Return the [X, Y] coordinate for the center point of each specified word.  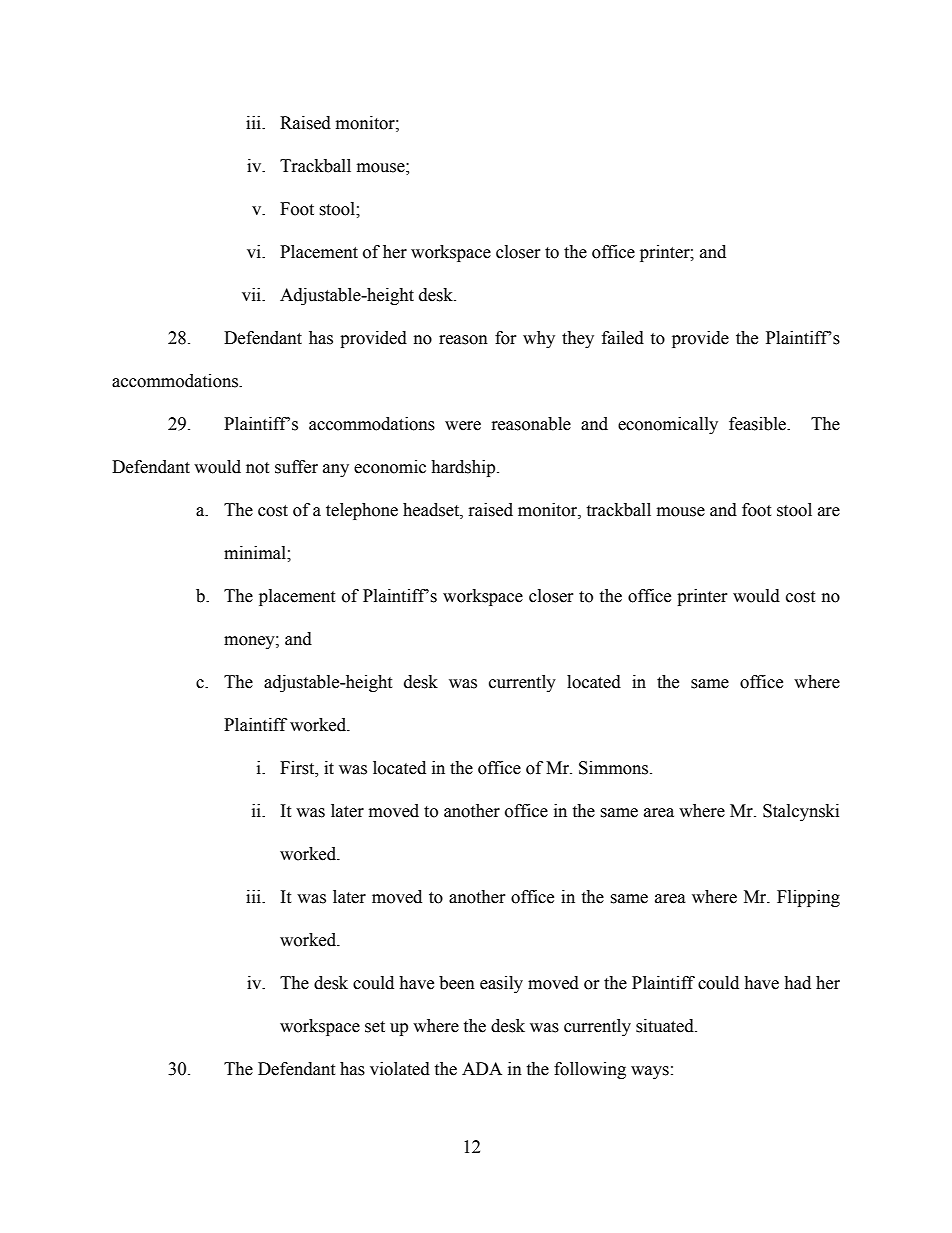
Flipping [808, 898]
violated [400, 1069]
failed [623, 338]
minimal [256, 553]
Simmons [615, 768]
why [539, 339]
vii [252, 294]
